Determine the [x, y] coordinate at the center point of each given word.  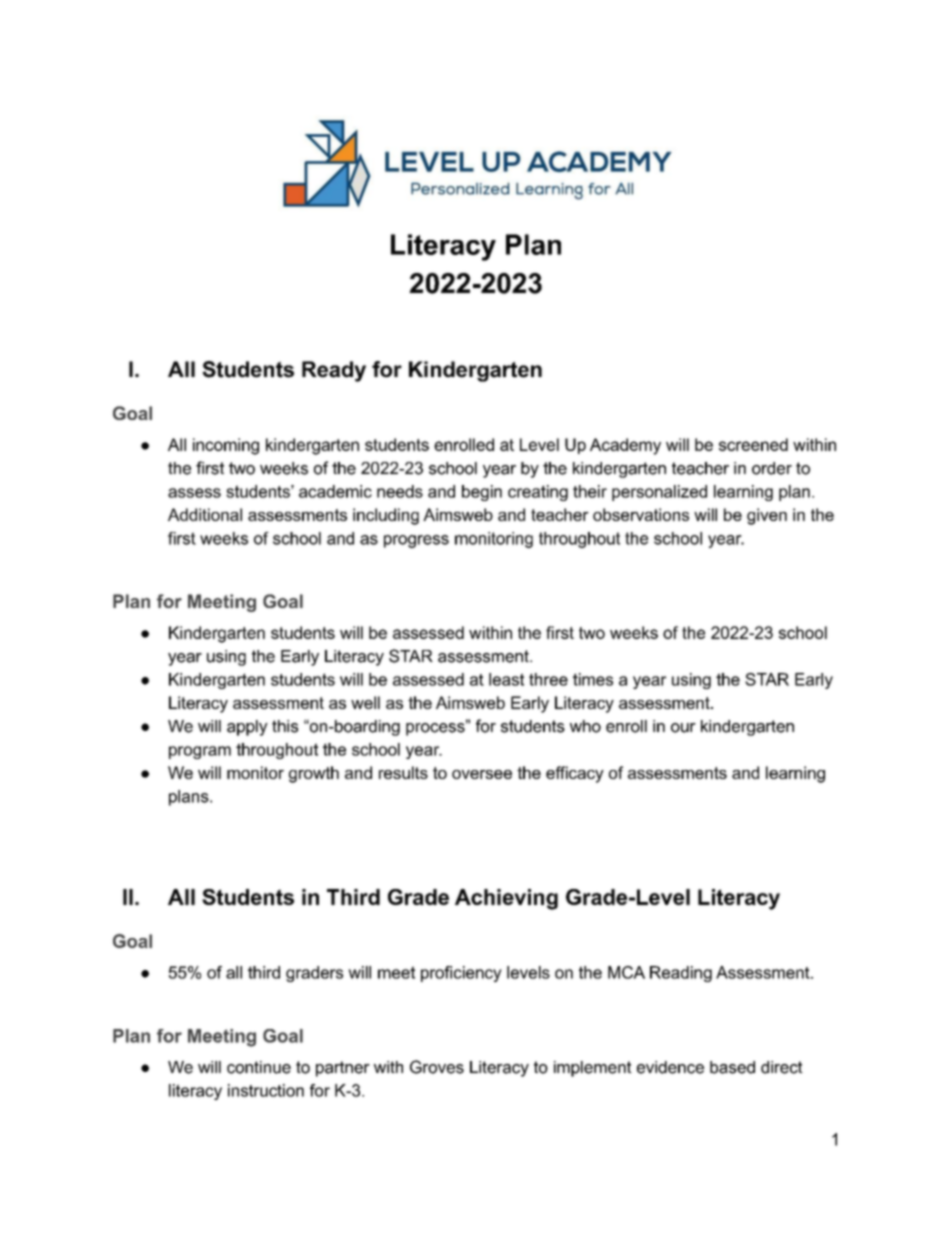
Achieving [506, 899]
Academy [625, 446]
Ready [334, 371]
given [767, 516]
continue [259, 1067]
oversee [482, 774]
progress [416, 541]
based [732, 1067]
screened [753, 444]
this [285, 726]
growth [314, 774]
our [683, 728]
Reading [681, 974]
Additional [205, 514]
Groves [437, 1067]
